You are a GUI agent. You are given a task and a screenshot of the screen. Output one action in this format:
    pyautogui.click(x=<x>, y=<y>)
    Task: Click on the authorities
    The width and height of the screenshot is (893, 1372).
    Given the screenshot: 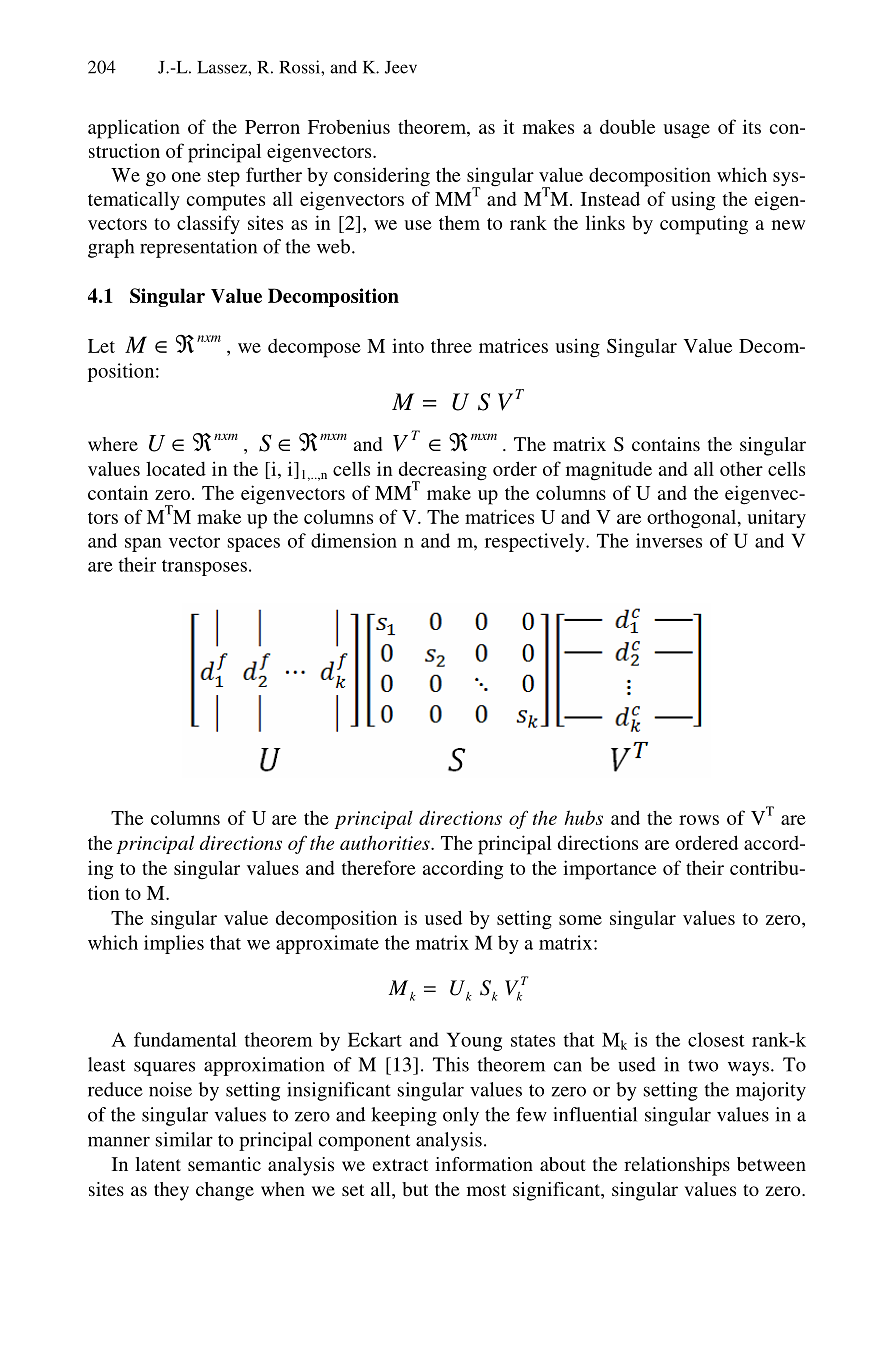 What is the action you would take?
    pyautogui.click(x=386, y=842)
